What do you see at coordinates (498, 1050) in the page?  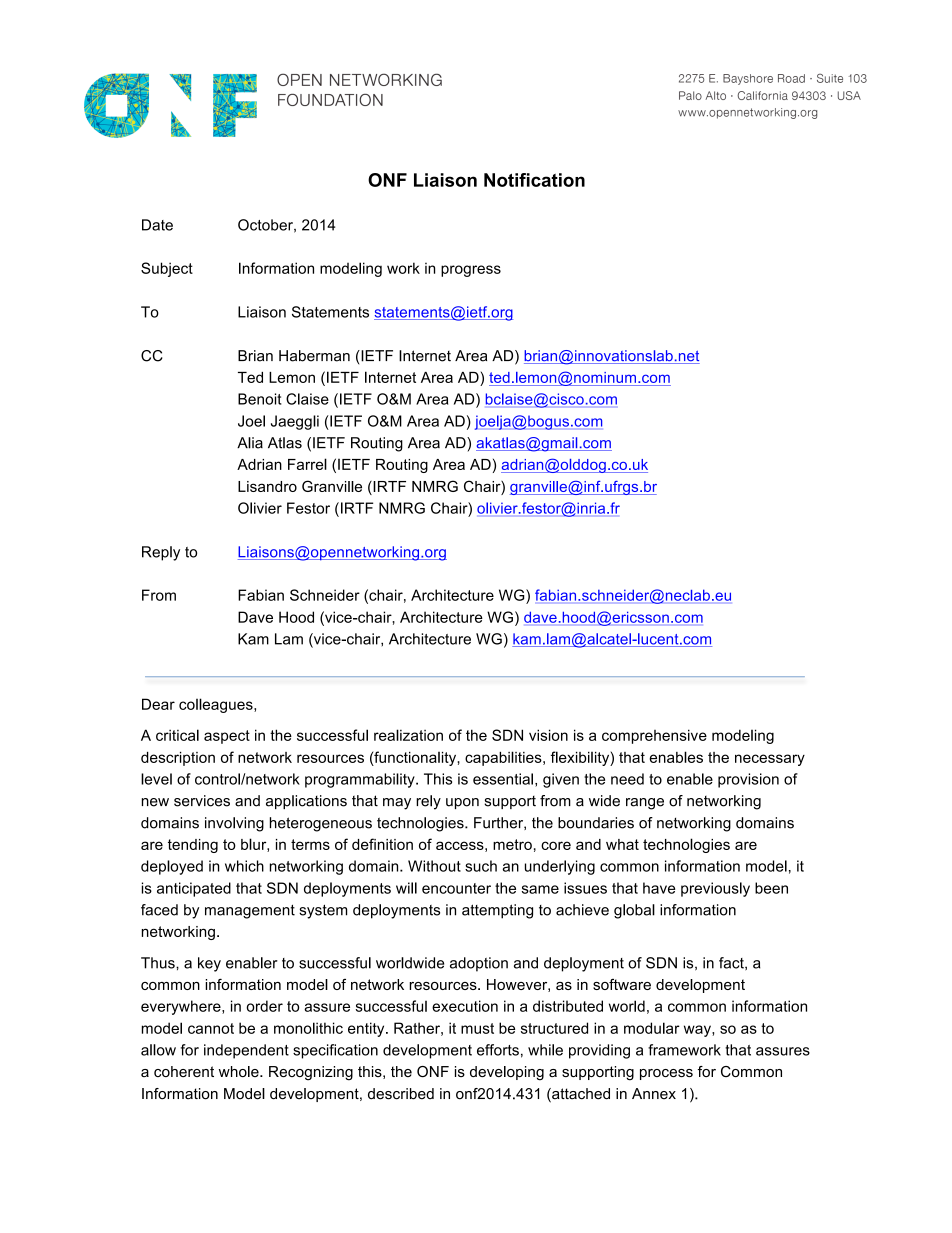 I see `efforts` at bounding box center [498, 1050].
